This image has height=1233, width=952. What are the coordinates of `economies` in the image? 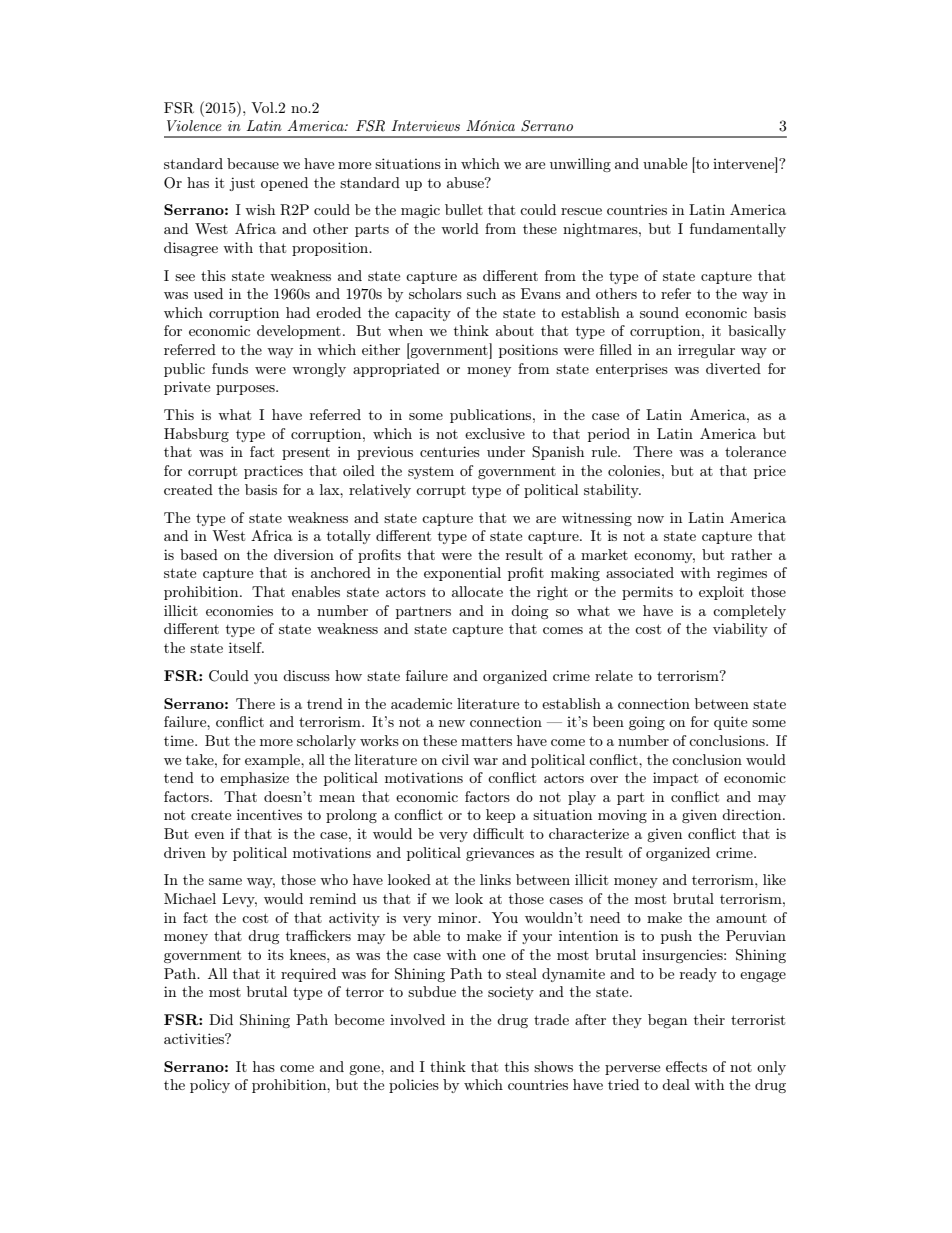 It's located at (239, 610).
